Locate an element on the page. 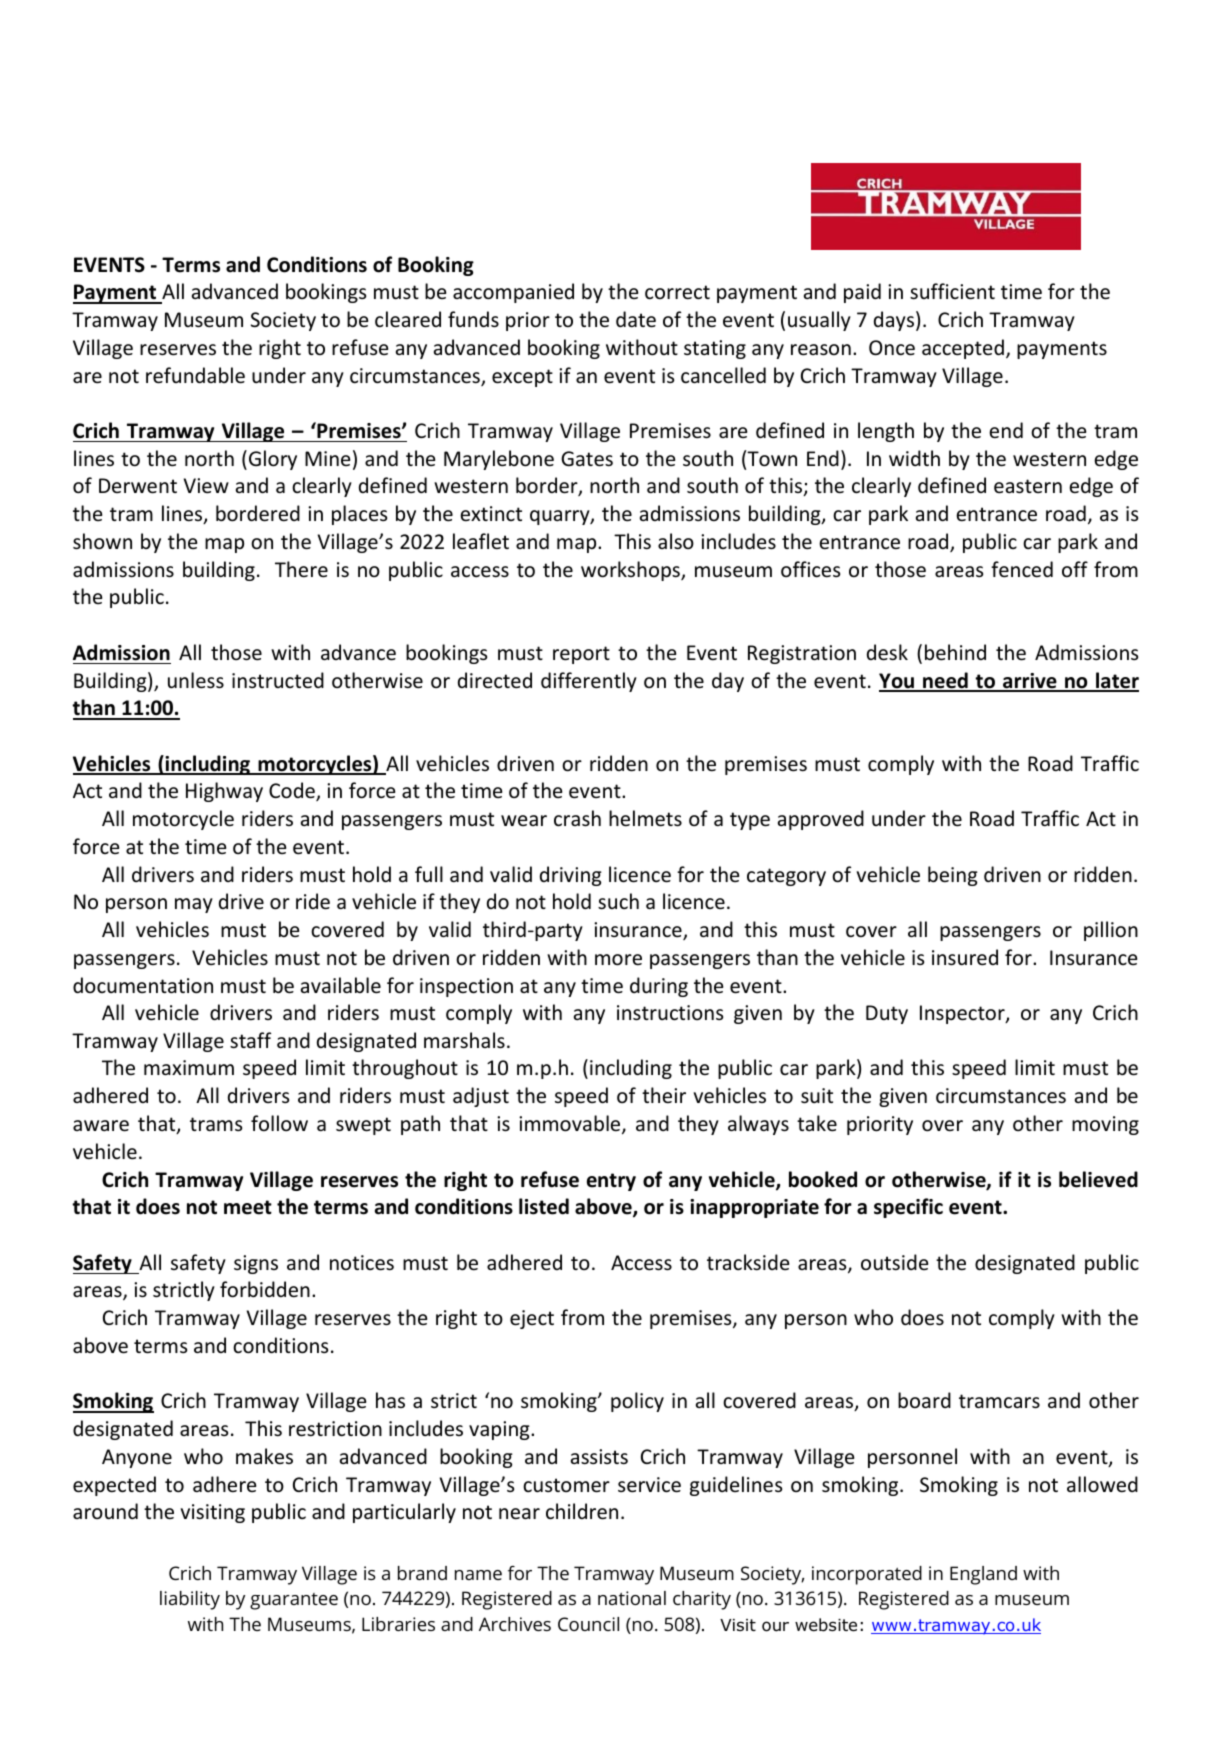  England is located at coordinates (983, 1575).
